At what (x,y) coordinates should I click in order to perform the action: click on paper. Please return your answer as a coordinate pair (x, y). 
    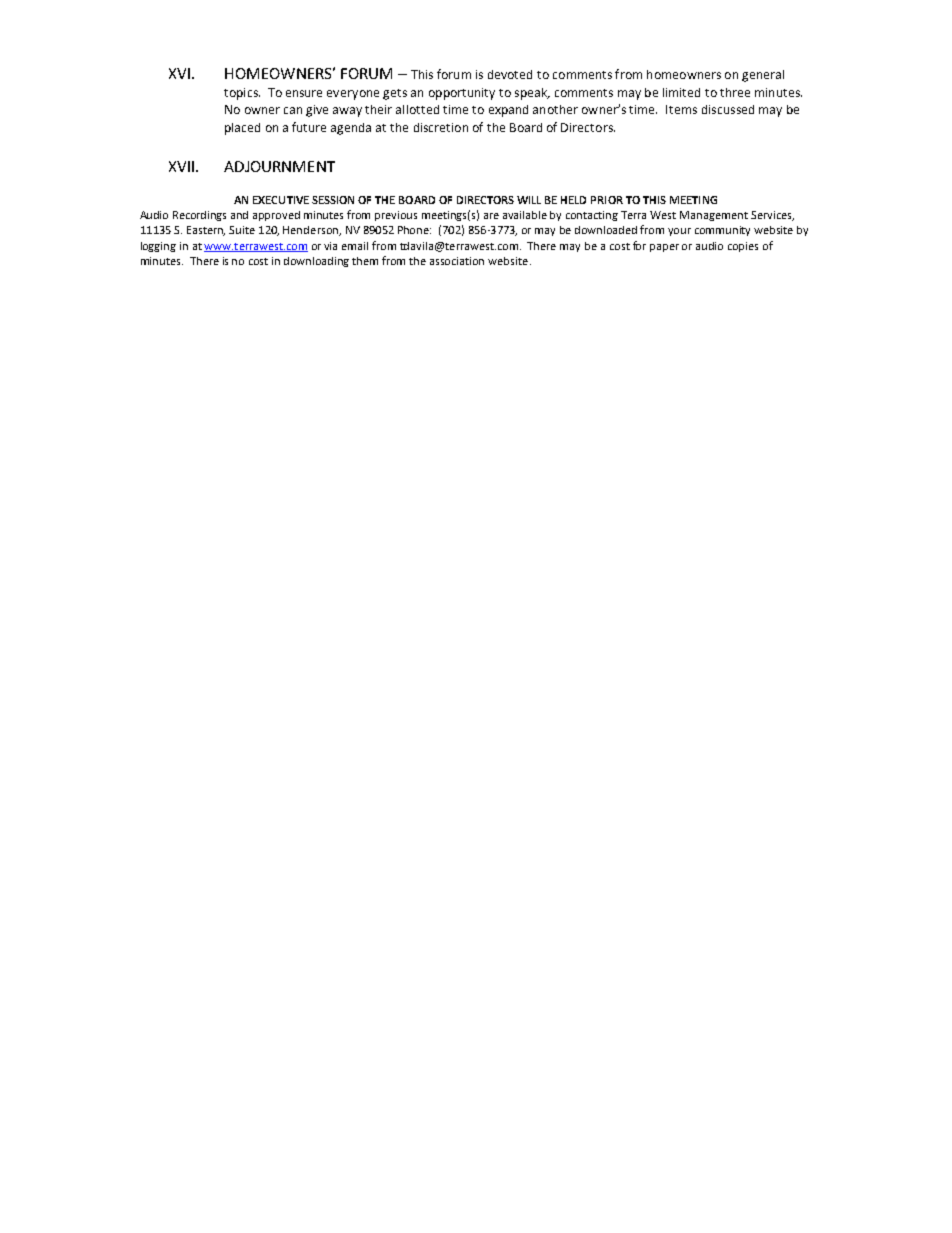
    Looking at the image, I should click on (664, 248).
